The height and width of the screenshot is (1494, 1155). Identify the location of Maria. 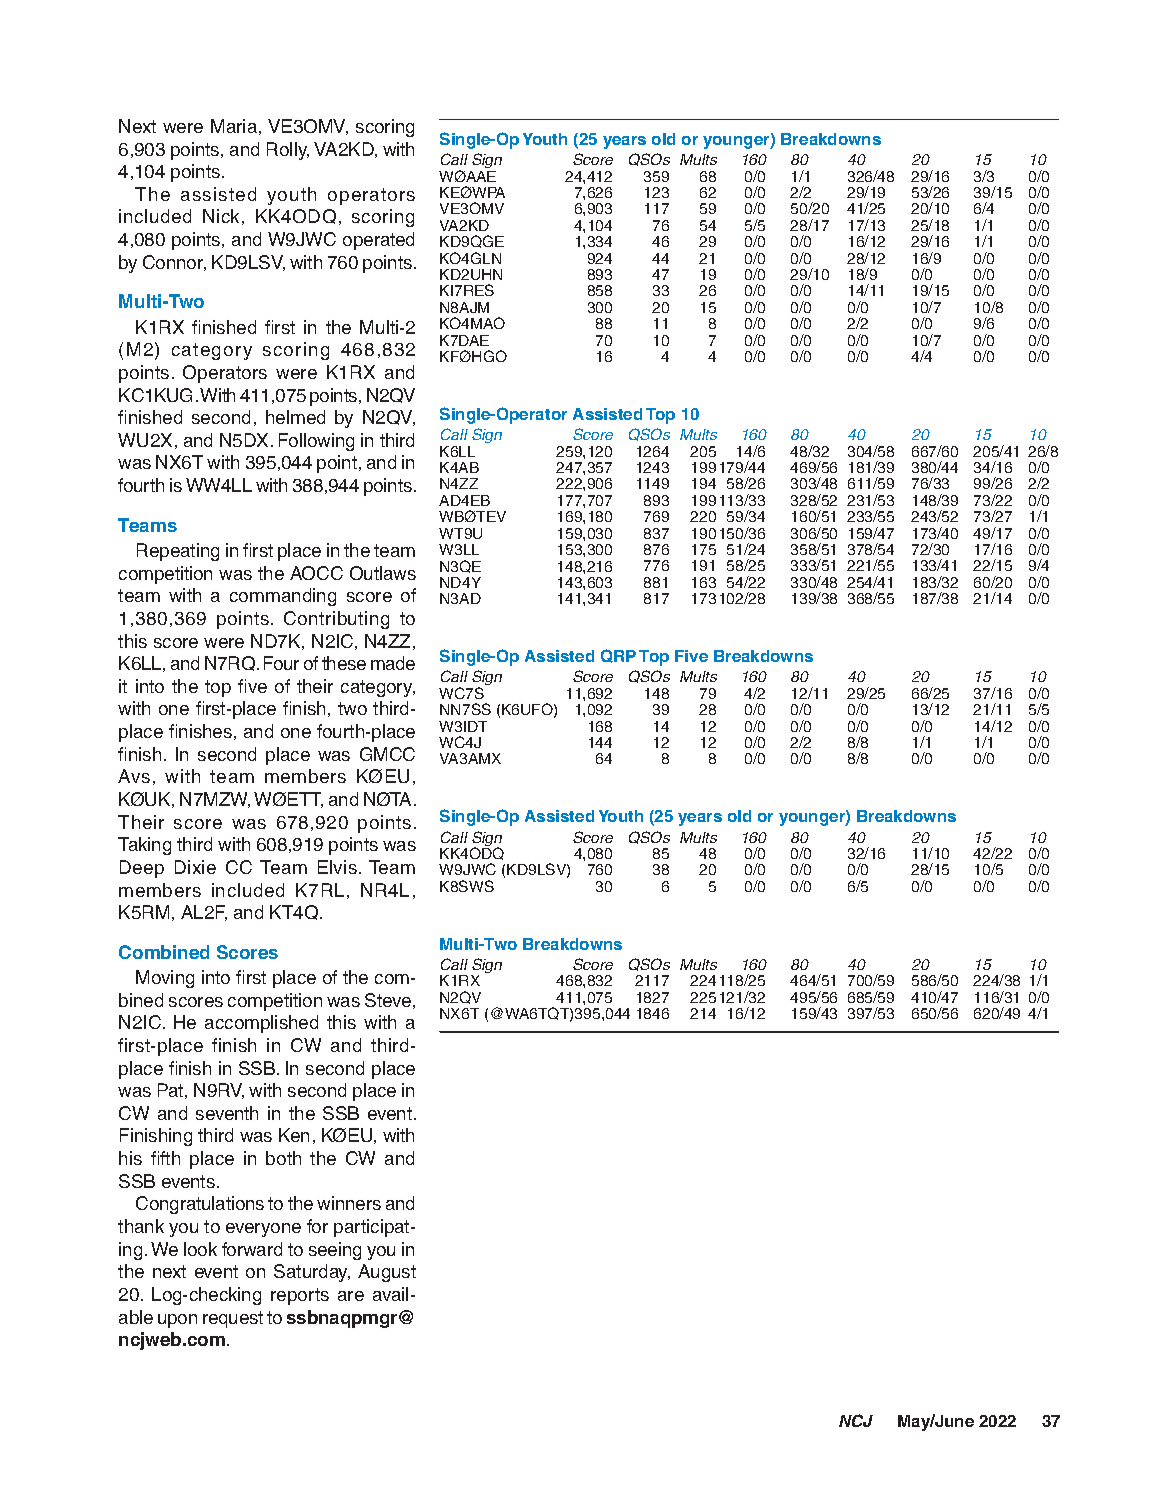
(234, 126).
